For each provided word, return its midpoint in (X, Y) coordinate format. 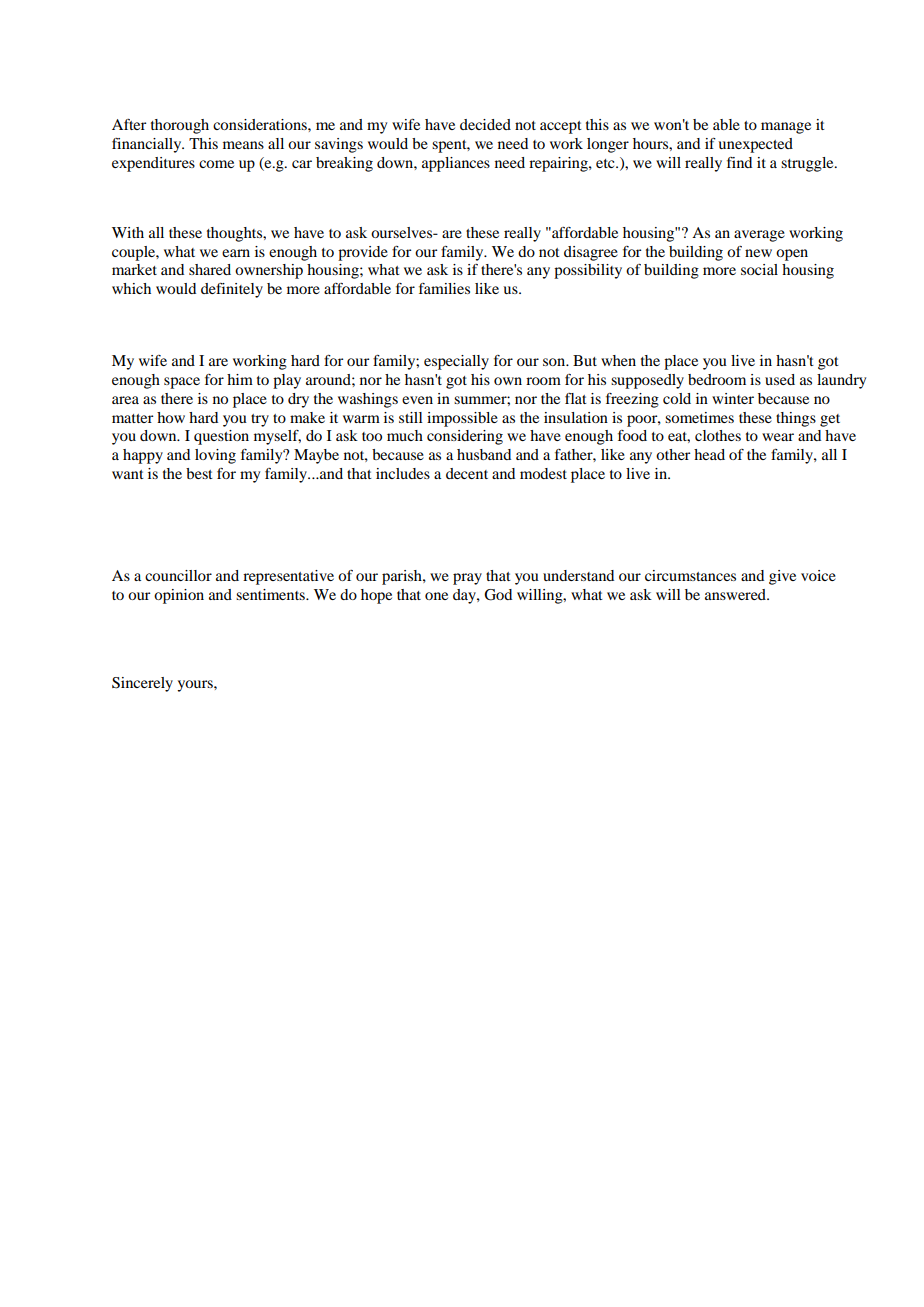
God (498, 595)
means (243, 145)
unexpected (755, 145)
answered (737, 594)
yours (196, 686)
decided (485, 124)
